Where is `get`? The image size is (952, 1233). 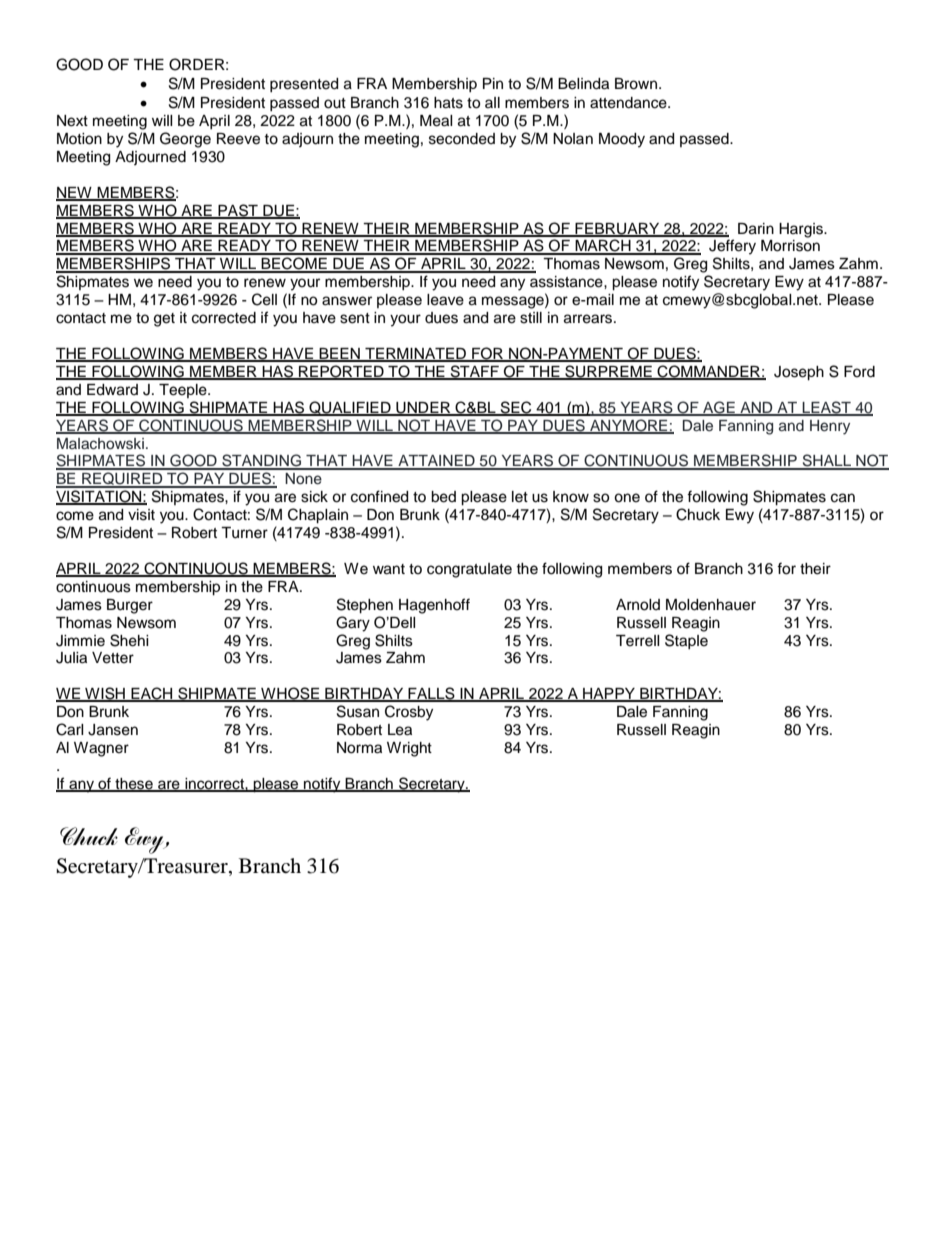 get is located at coordinates (164, 320).
